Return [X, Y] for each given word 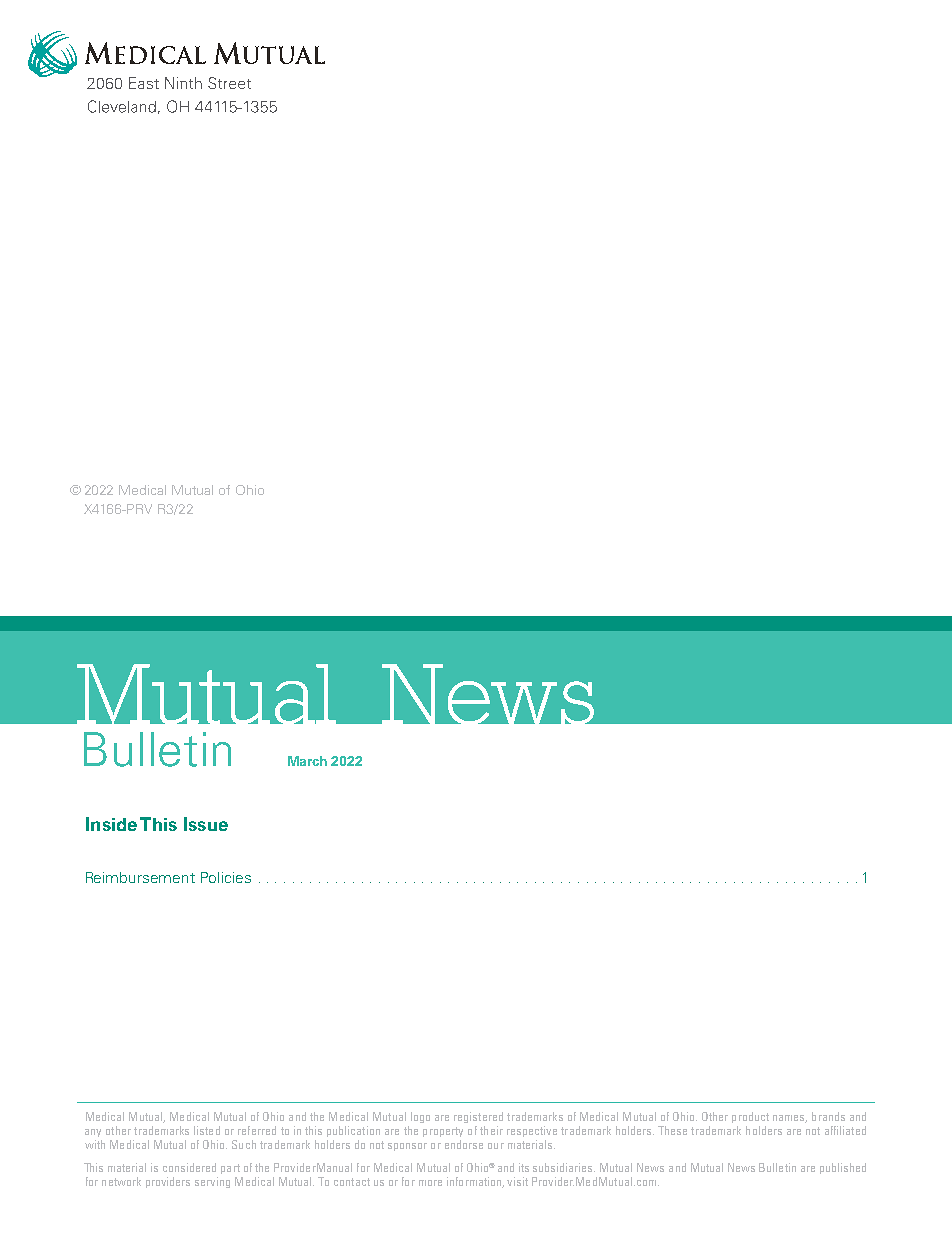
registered [478, 1117]
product [750, 1117]
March [307, 761]
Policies [226, 877]
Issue [206, 824]
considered [189, 1167]
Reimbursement [140, 877]
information [475, 1182]
